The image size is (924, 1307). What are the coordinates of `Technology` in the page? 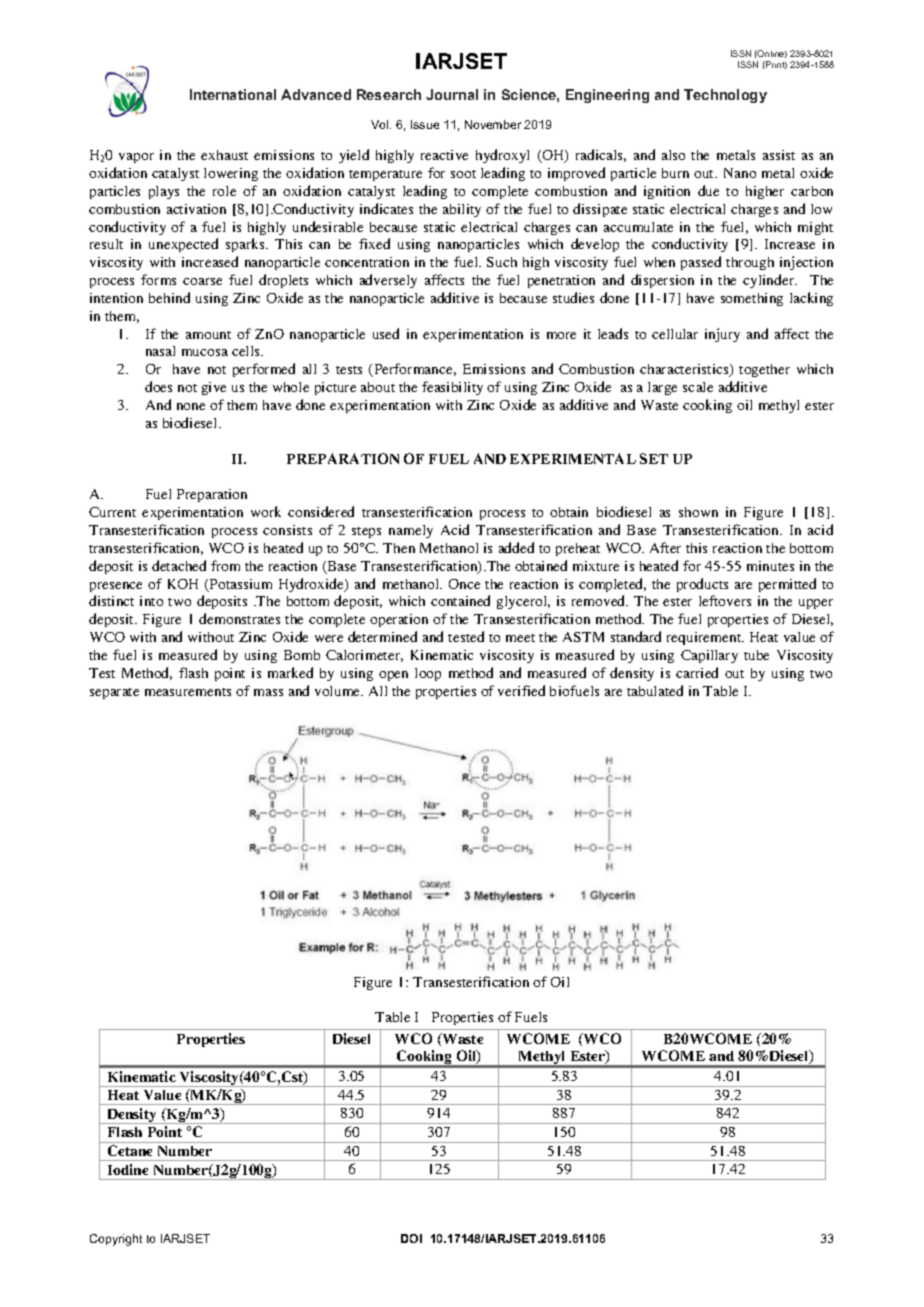 It's located at (725, 96).
